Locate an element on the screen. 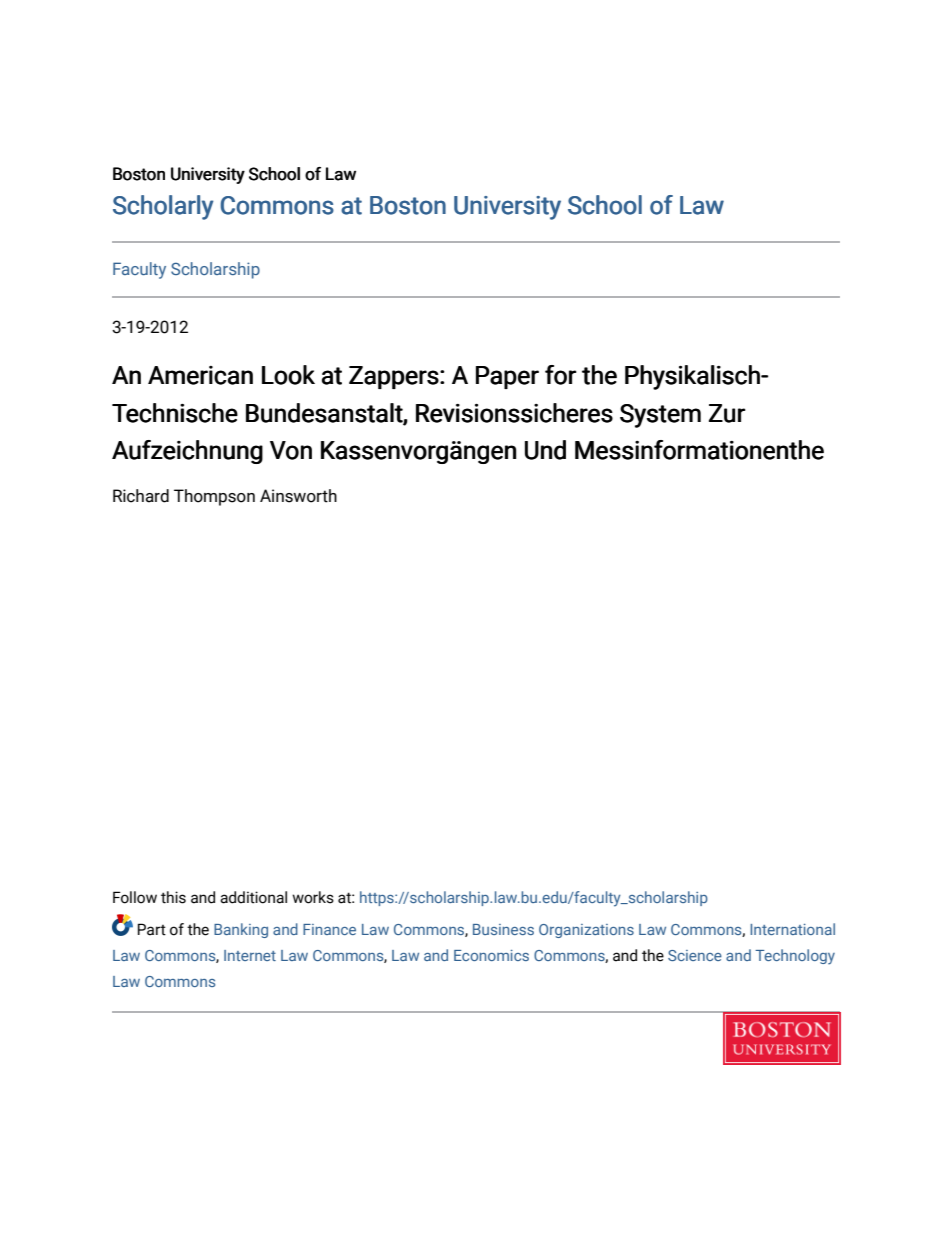  System is located at coordinates (660, 416).
